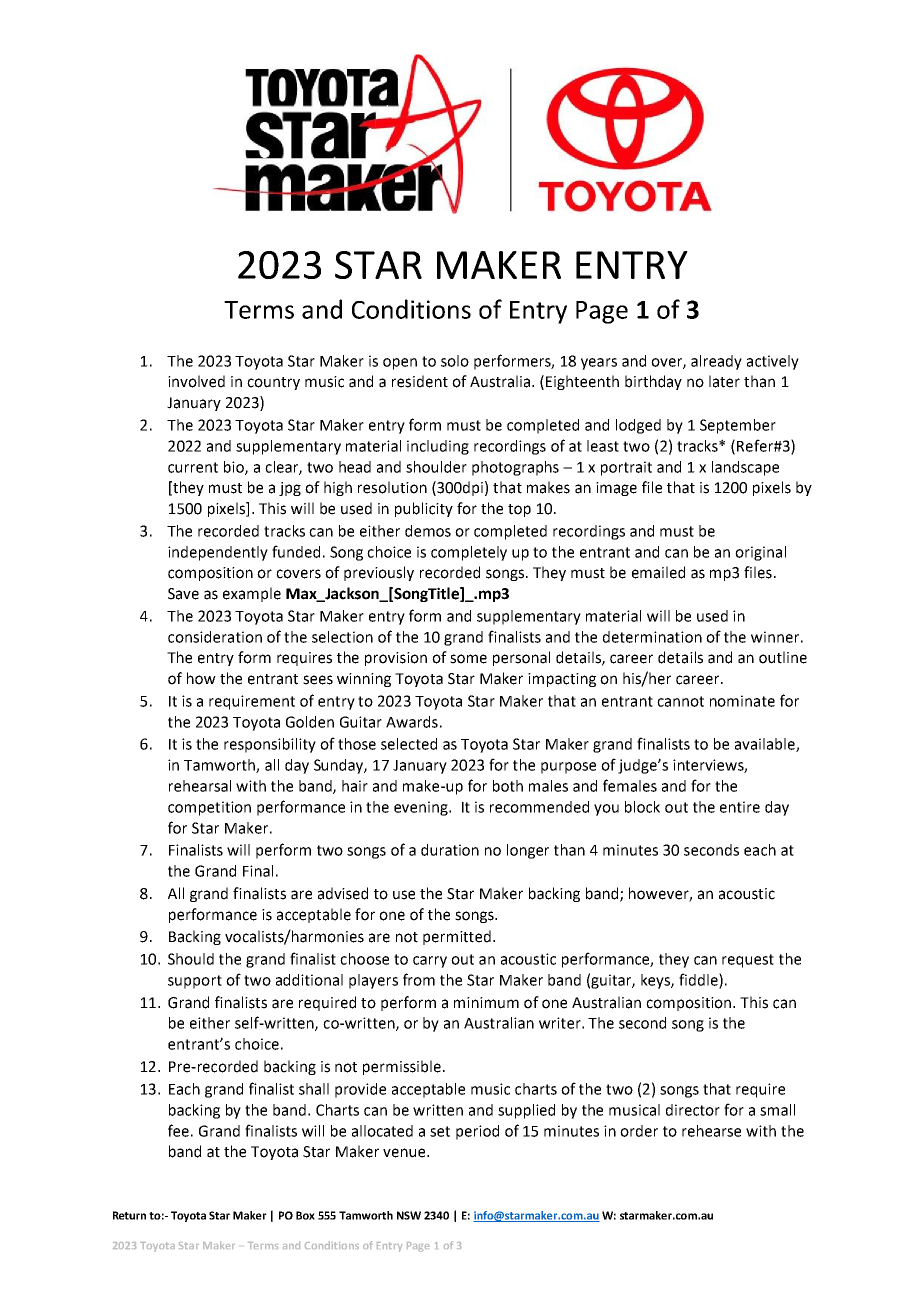  I want to click on entire, so click(740, 807).
